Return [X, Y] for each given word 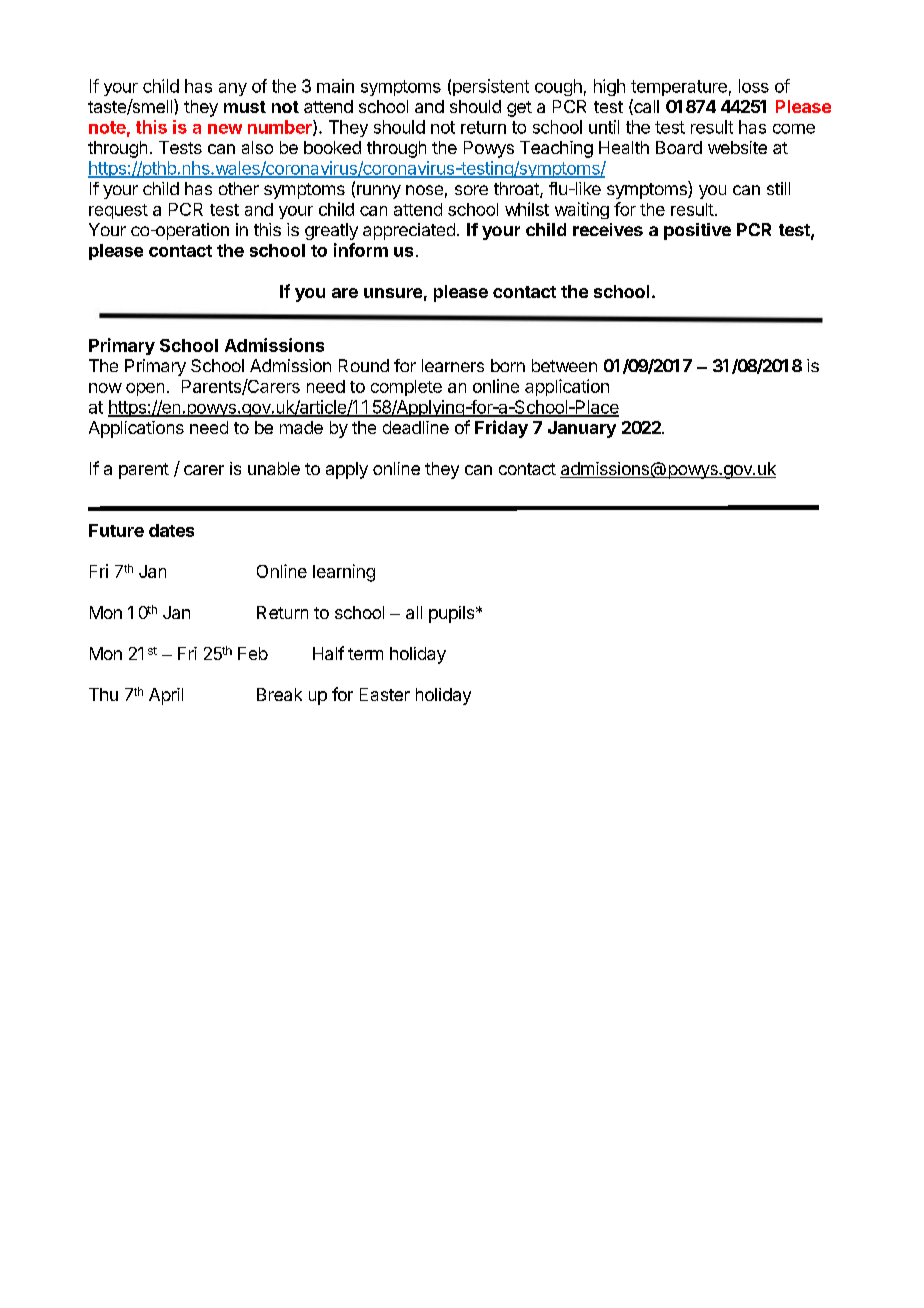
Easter [385, 694]
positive [697, 231]
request [118, 211]
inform [361, 250]
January [582, 429]
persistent [491, 87]
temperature [679, 88]
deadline [416, 427]
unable [274, 468]
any [233, 89]
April [166, 696]
